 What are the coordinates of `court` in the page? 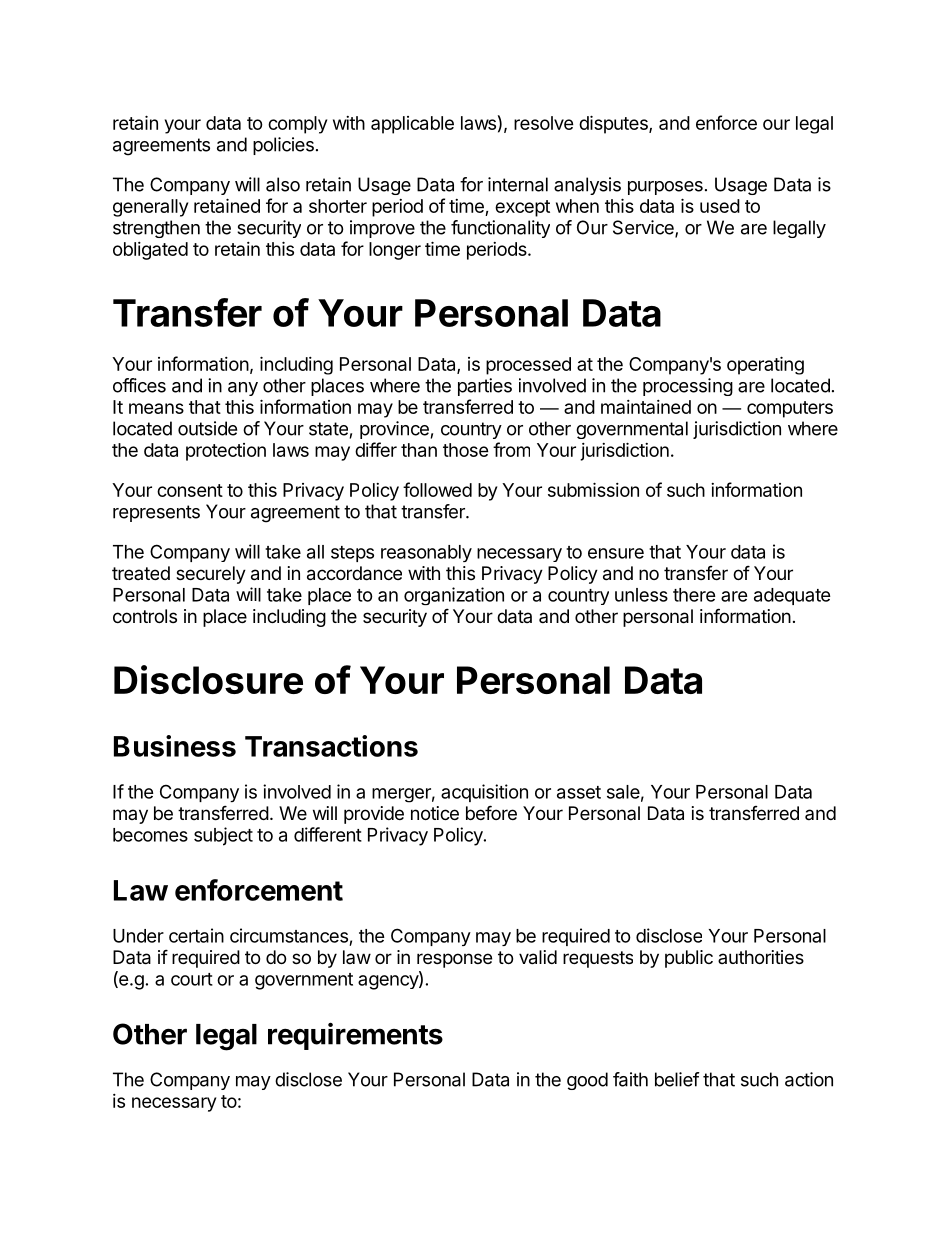 It's located at (192, 979).
